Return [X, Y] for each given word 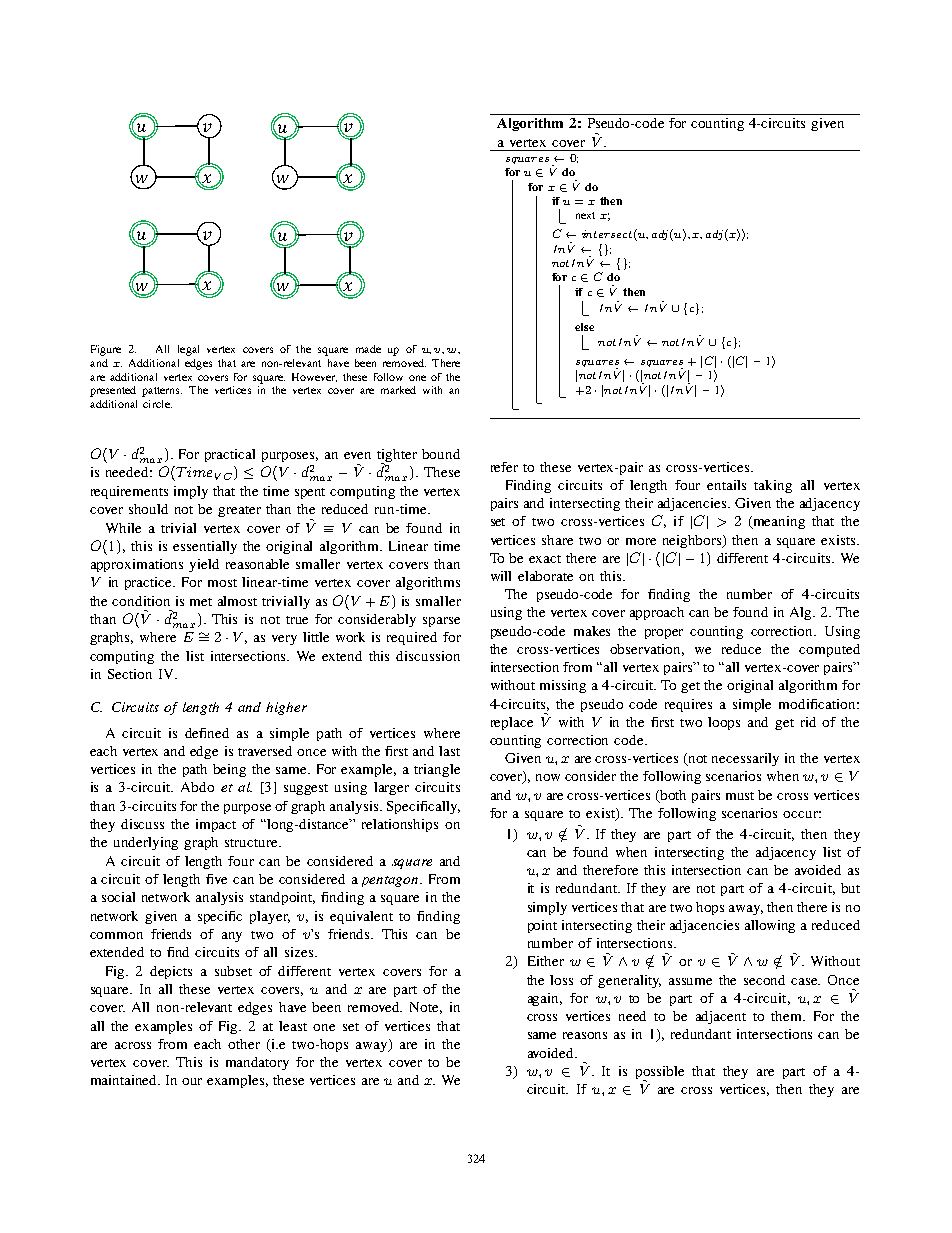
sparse [441, 622]
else [584, 327]
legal [188, 350]
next [585, 215]
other [244, 1044]
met [201, 602]
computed [829, 650]
